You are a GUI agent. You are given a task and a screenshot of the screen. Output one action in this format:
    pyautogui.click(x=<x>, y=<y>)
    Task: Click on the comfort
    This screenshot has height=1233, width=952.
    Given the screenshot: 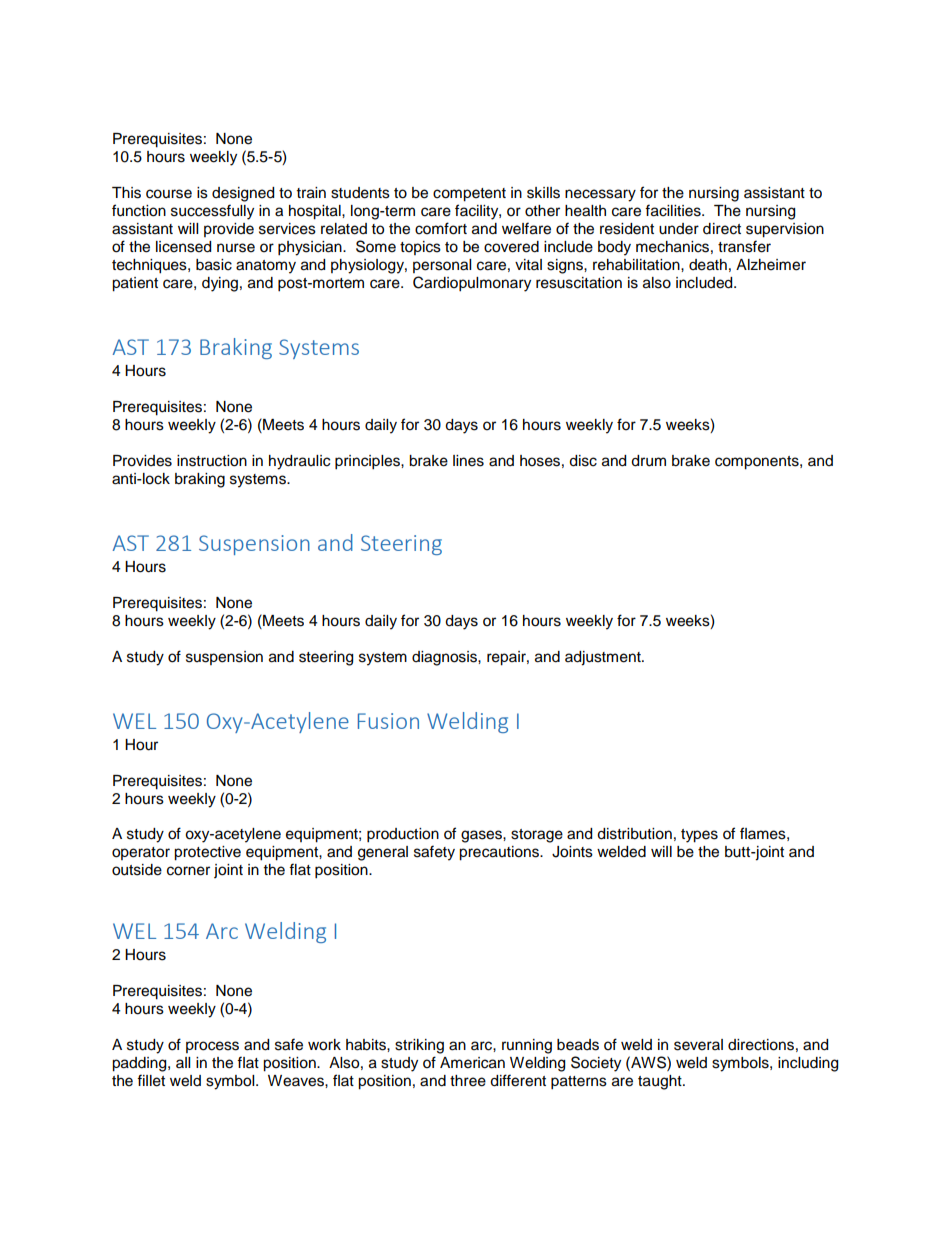 What is the action you would take?
    pyautogui.click(x=441, y=228)
